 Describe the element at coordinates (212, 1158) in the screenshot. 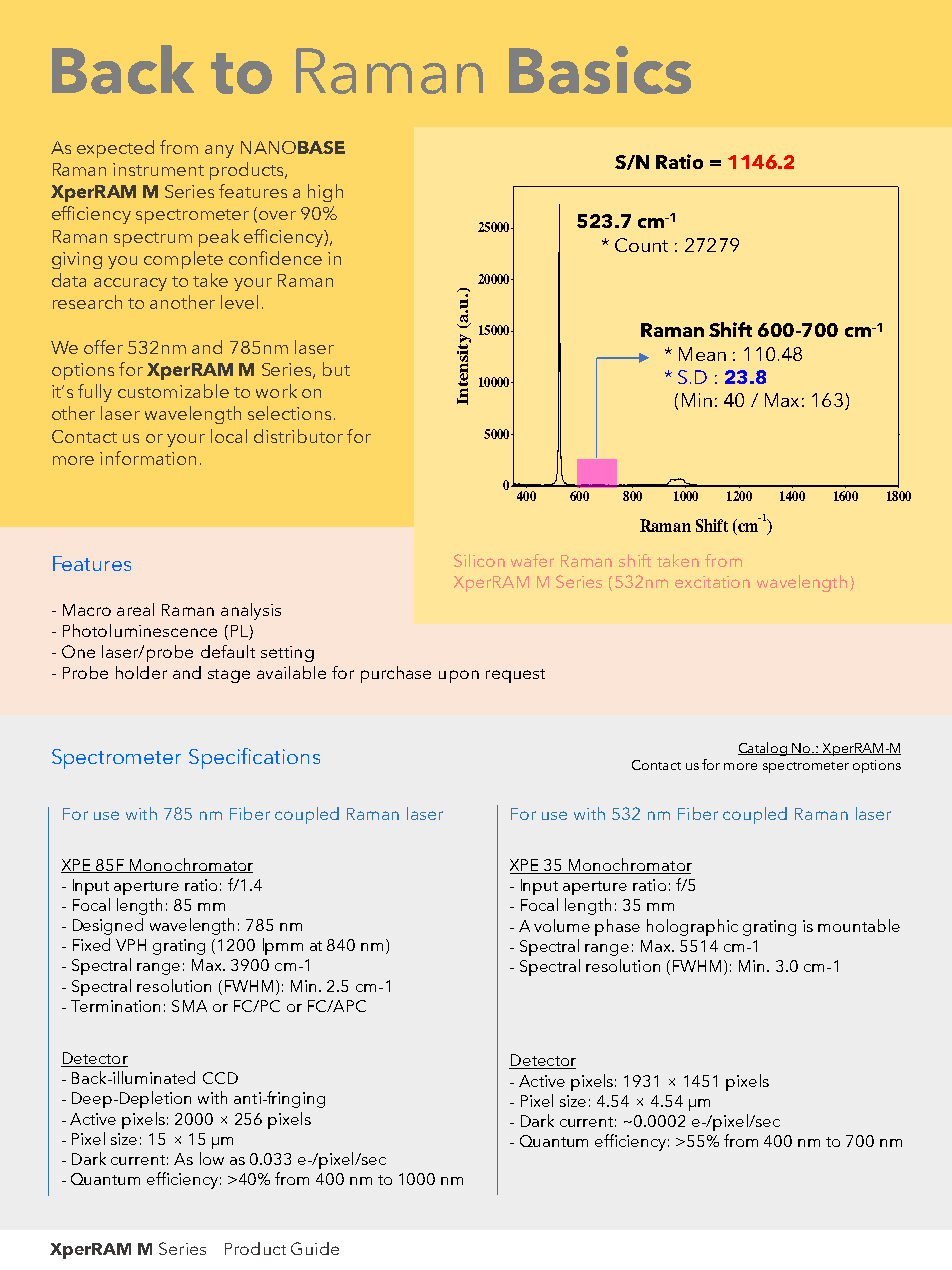

I see `low` at that location.
